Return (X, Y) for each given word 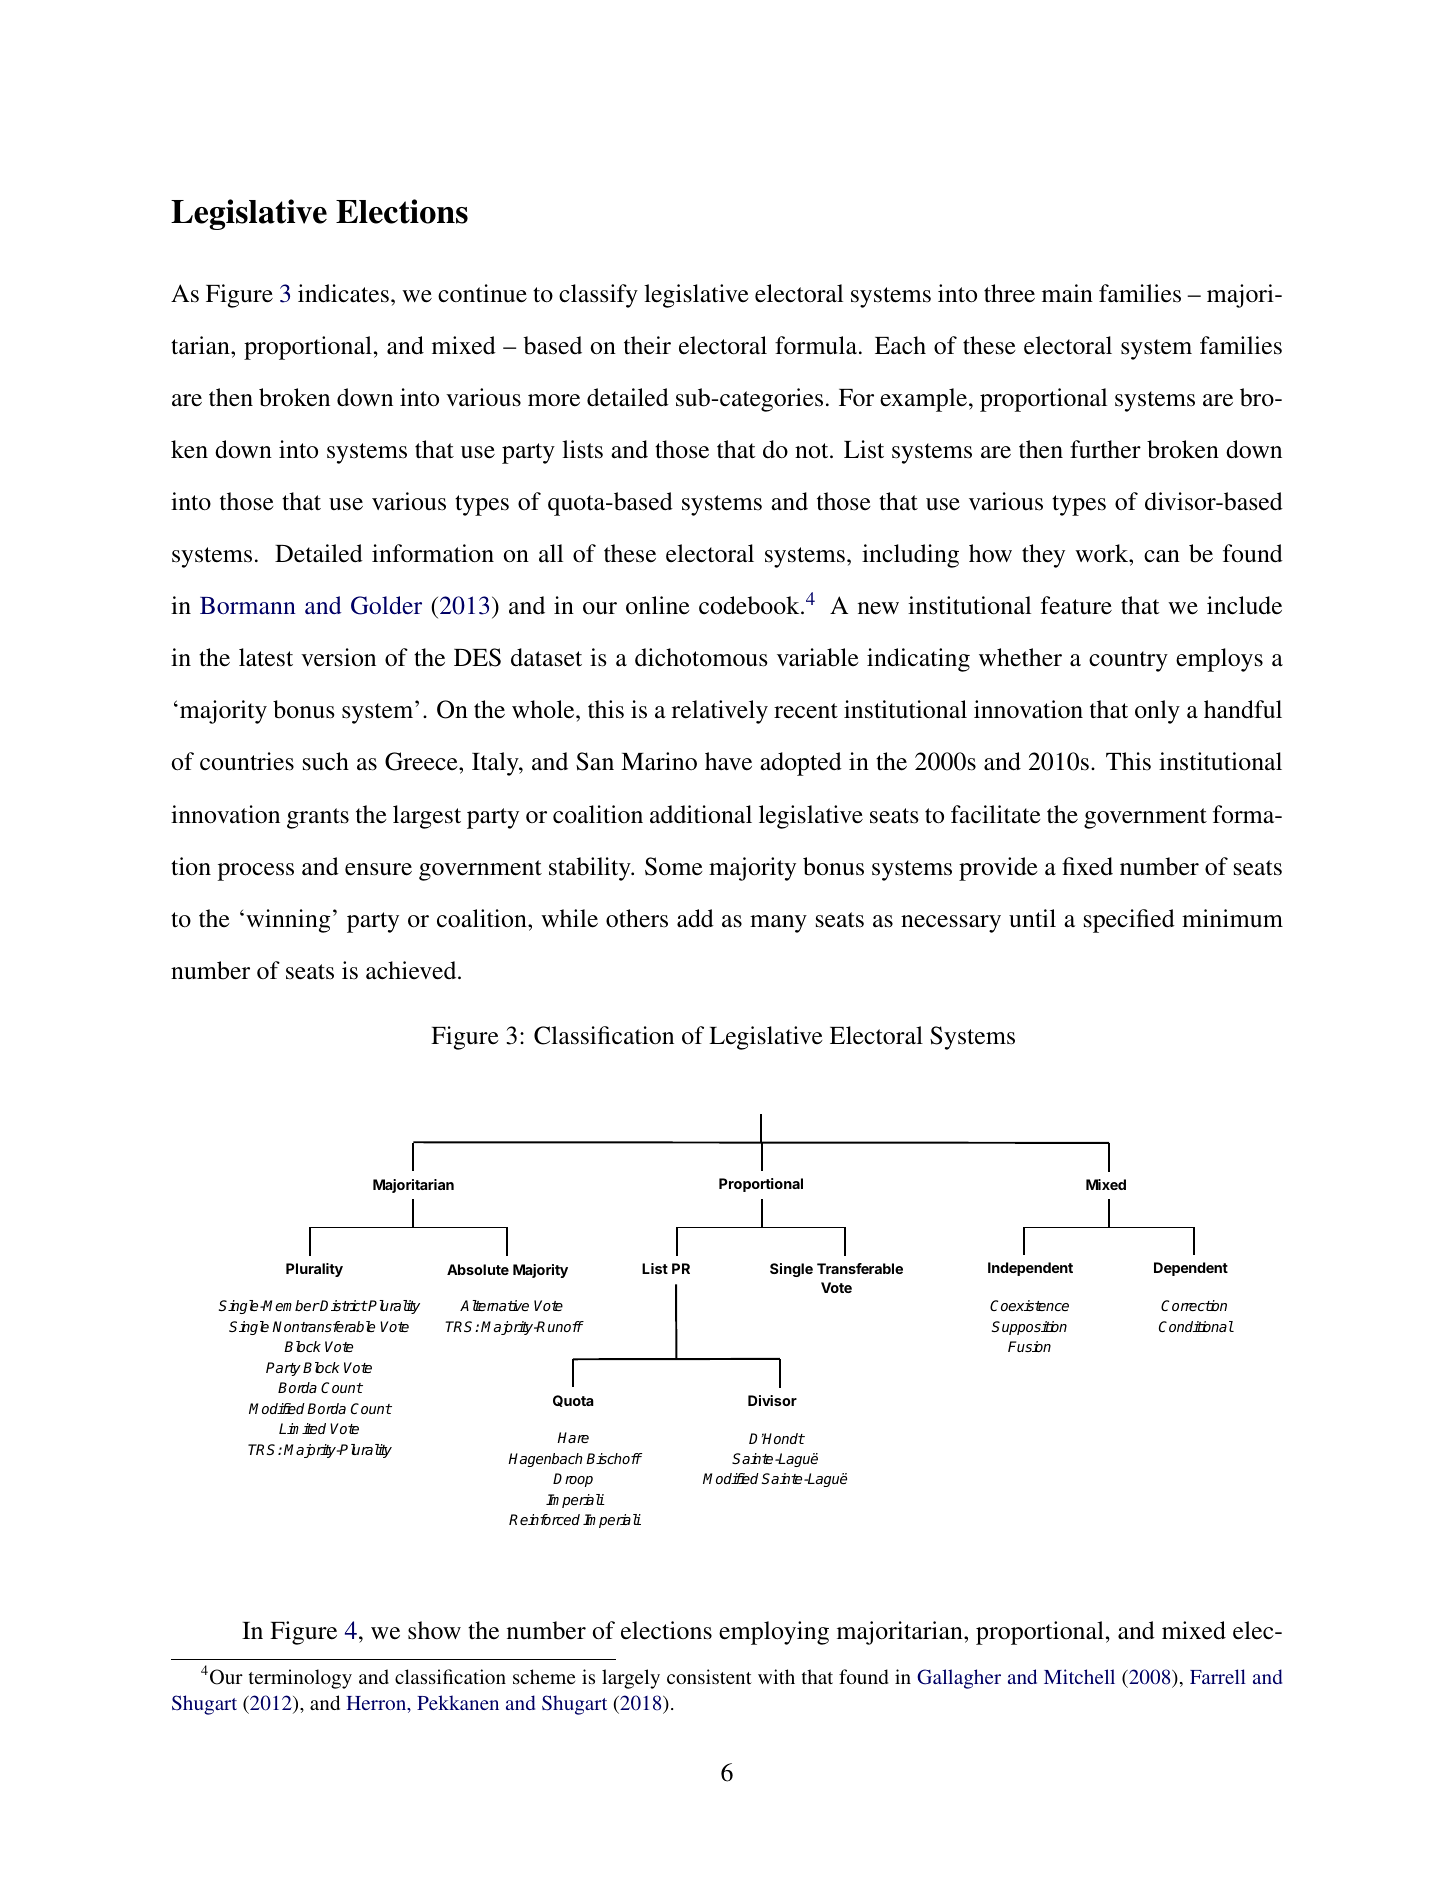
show (434, 1630)
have (728, 761)
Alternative (494, 1305)
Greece (422, 761)
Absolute (478, 1269)
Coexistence (1029, 1305)
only (1157, 712)
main (1067, 293)
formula (817, 345)
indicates (343, 293)
